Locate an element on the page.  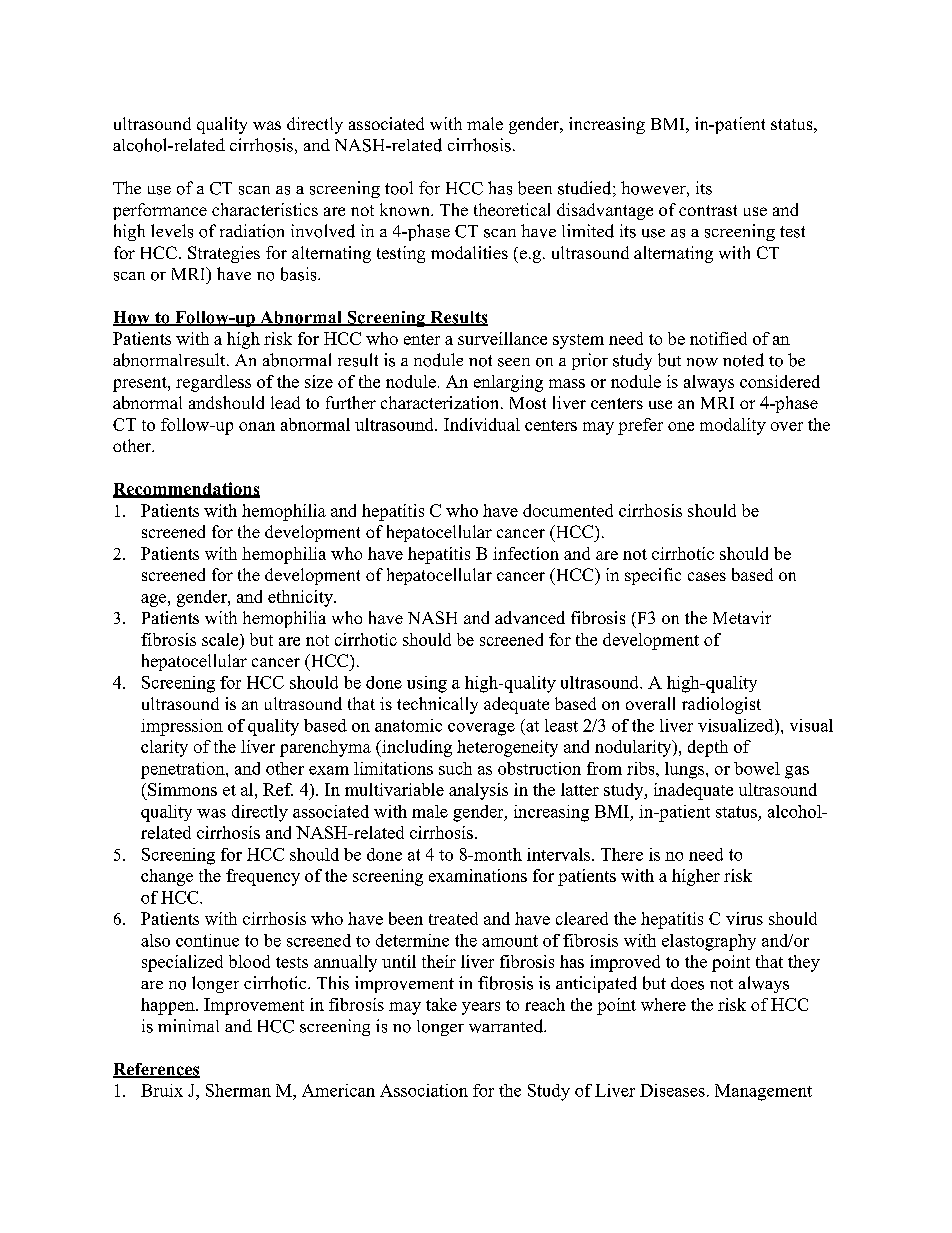
scale is located at coordinates (221, 639).
